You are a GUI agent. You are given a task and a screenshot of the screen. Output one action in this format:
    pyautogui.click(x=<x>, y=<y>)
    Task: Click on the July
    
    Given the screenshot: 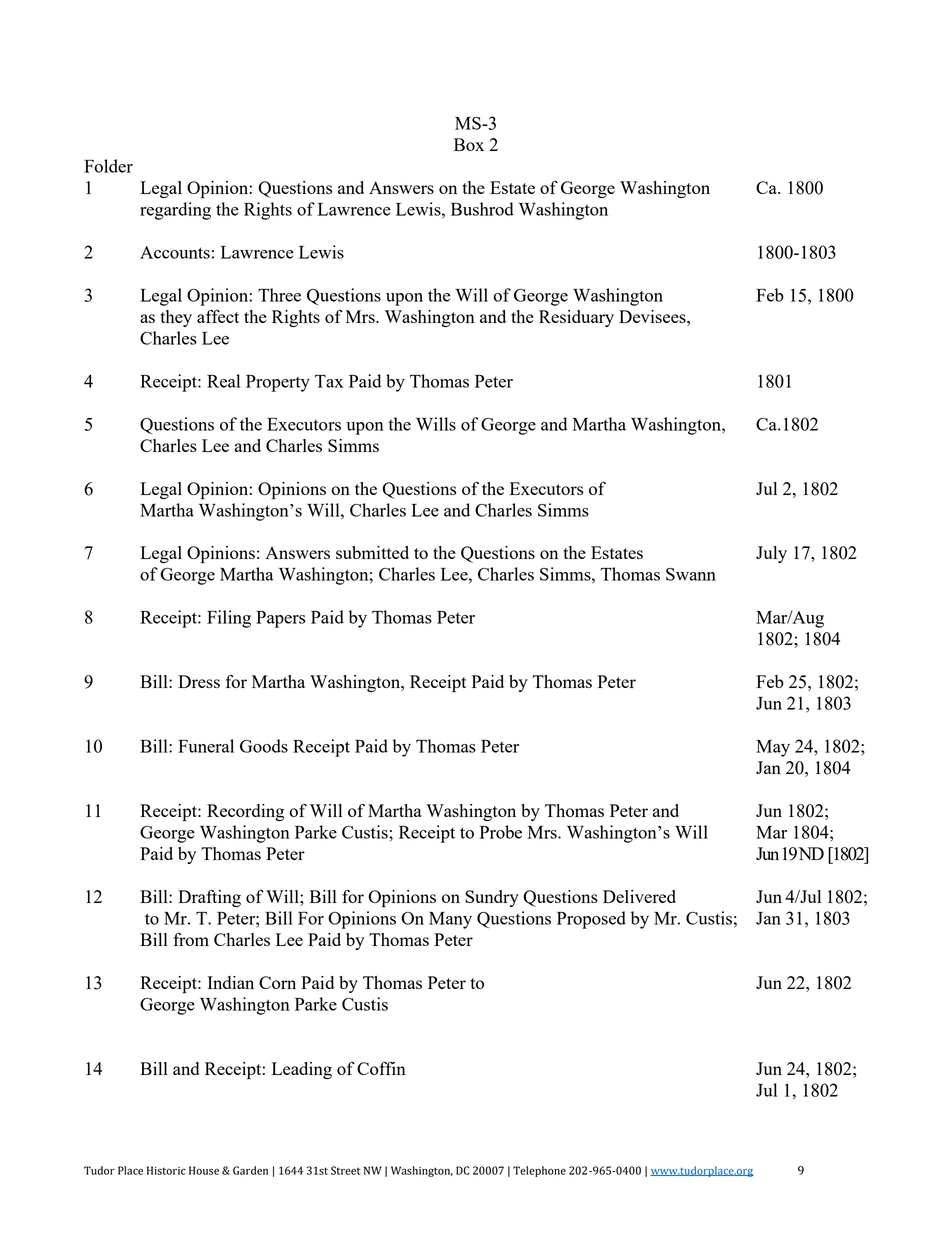 What is the action you would take?
    pyautogui.click(x=771, y=554)
